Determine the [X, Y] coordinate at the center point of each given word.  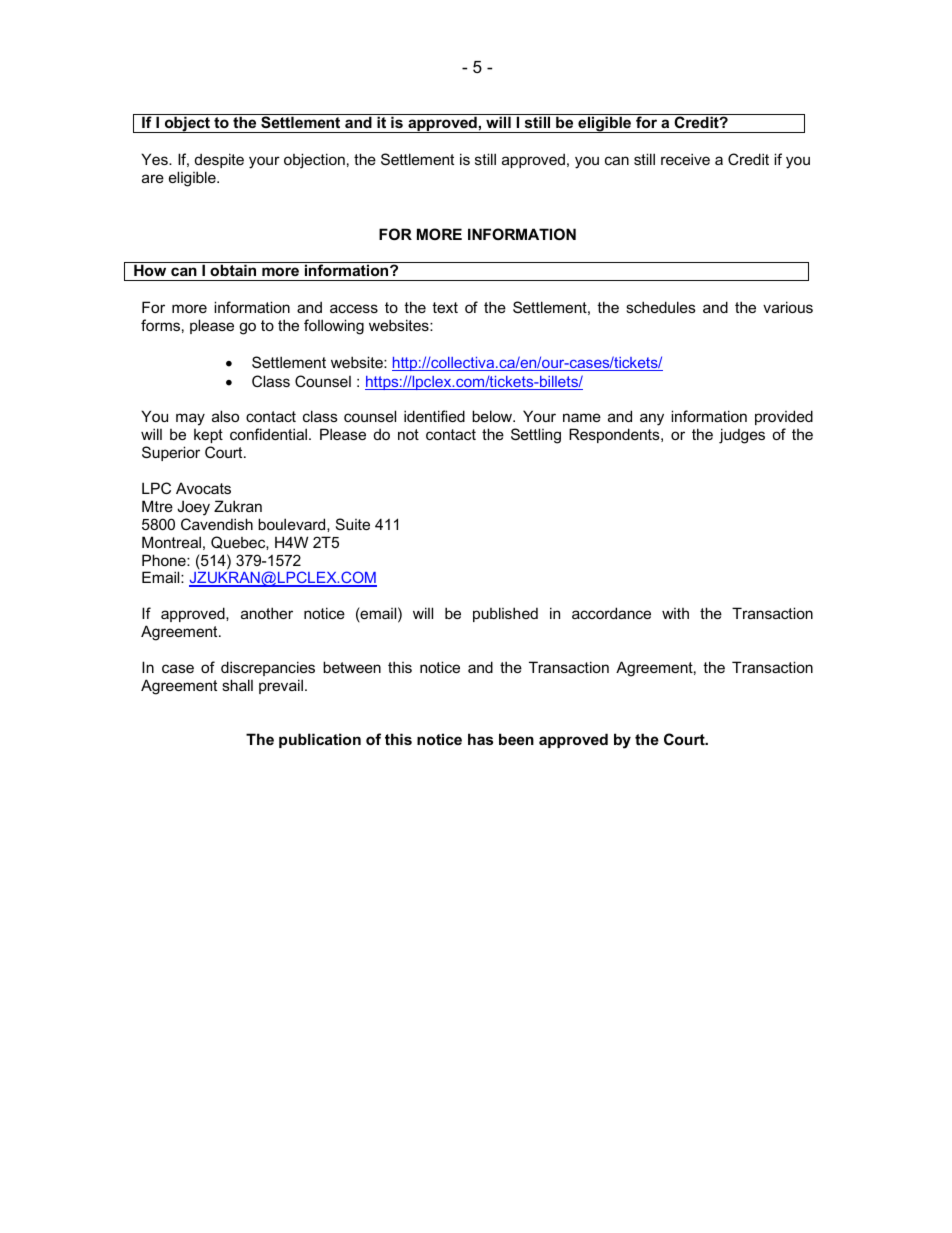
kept [208, 436]
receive [685, 159]
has [480, 739]
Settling [536, 436]
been [516, 739]
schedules [661, 307]
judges [742, 436]
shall [237, 685]
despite [219, 160]
